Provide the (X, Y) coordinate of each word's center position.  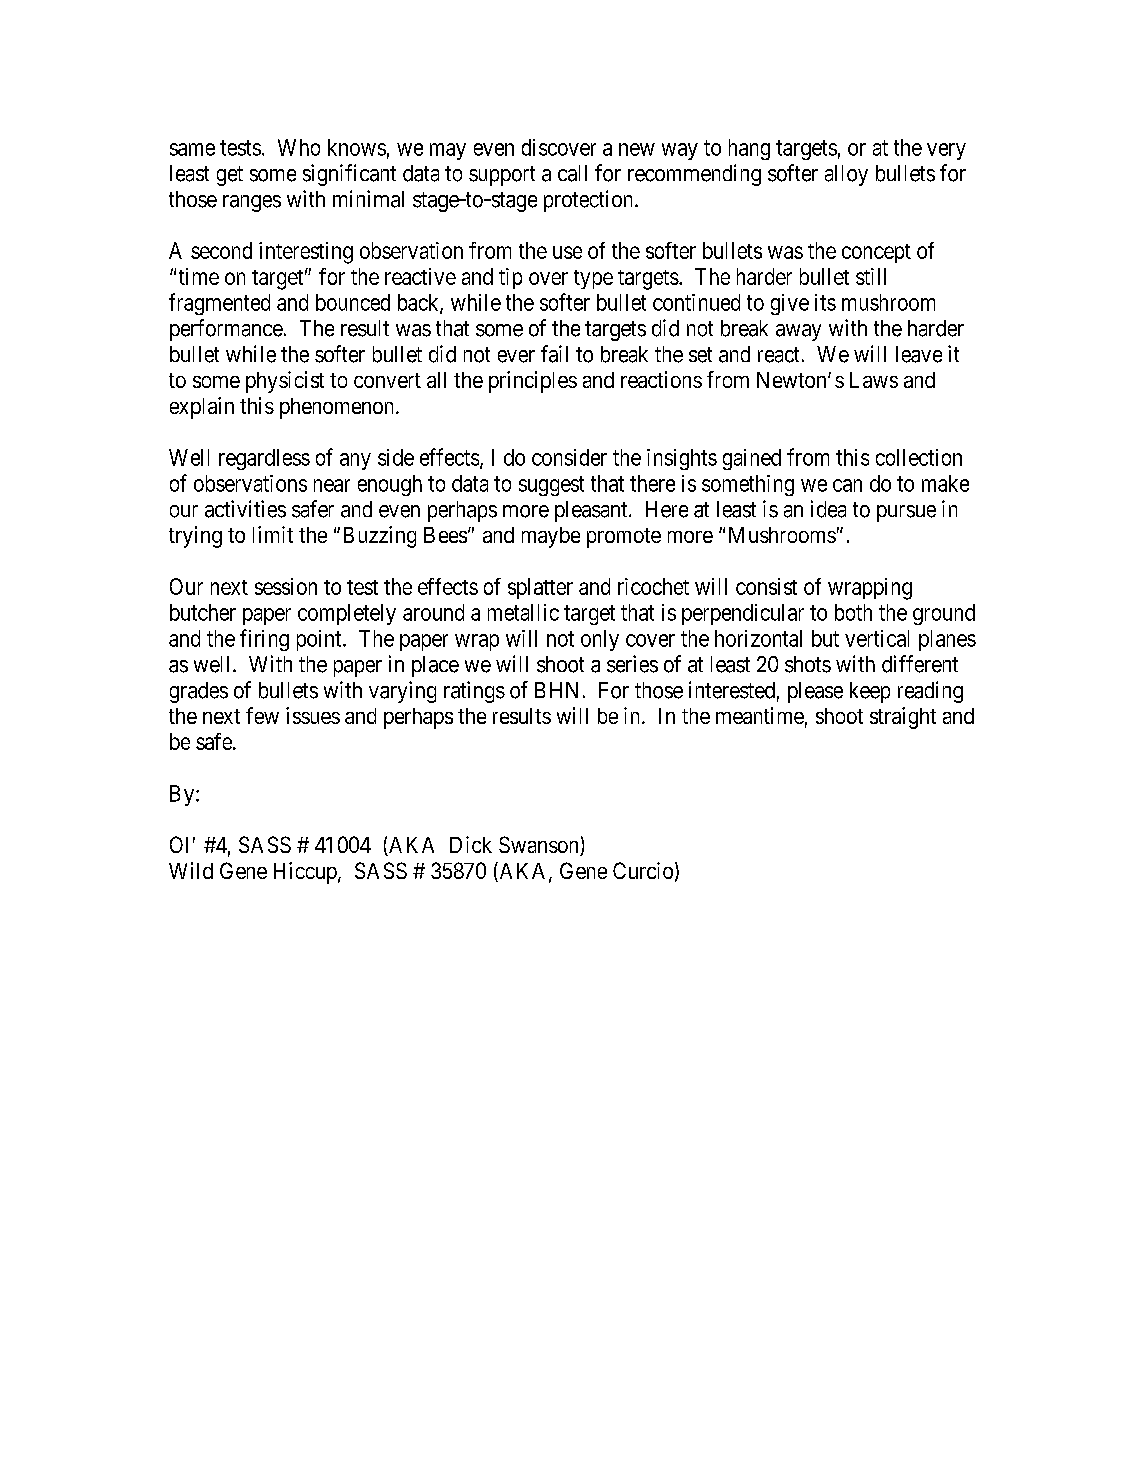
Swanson (540, 846)
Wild (191, 870)
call (572, 173)
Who (299, 147)
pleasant (592, 511)
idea (828, 509)
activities (245, 509)
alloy (846, 175)
